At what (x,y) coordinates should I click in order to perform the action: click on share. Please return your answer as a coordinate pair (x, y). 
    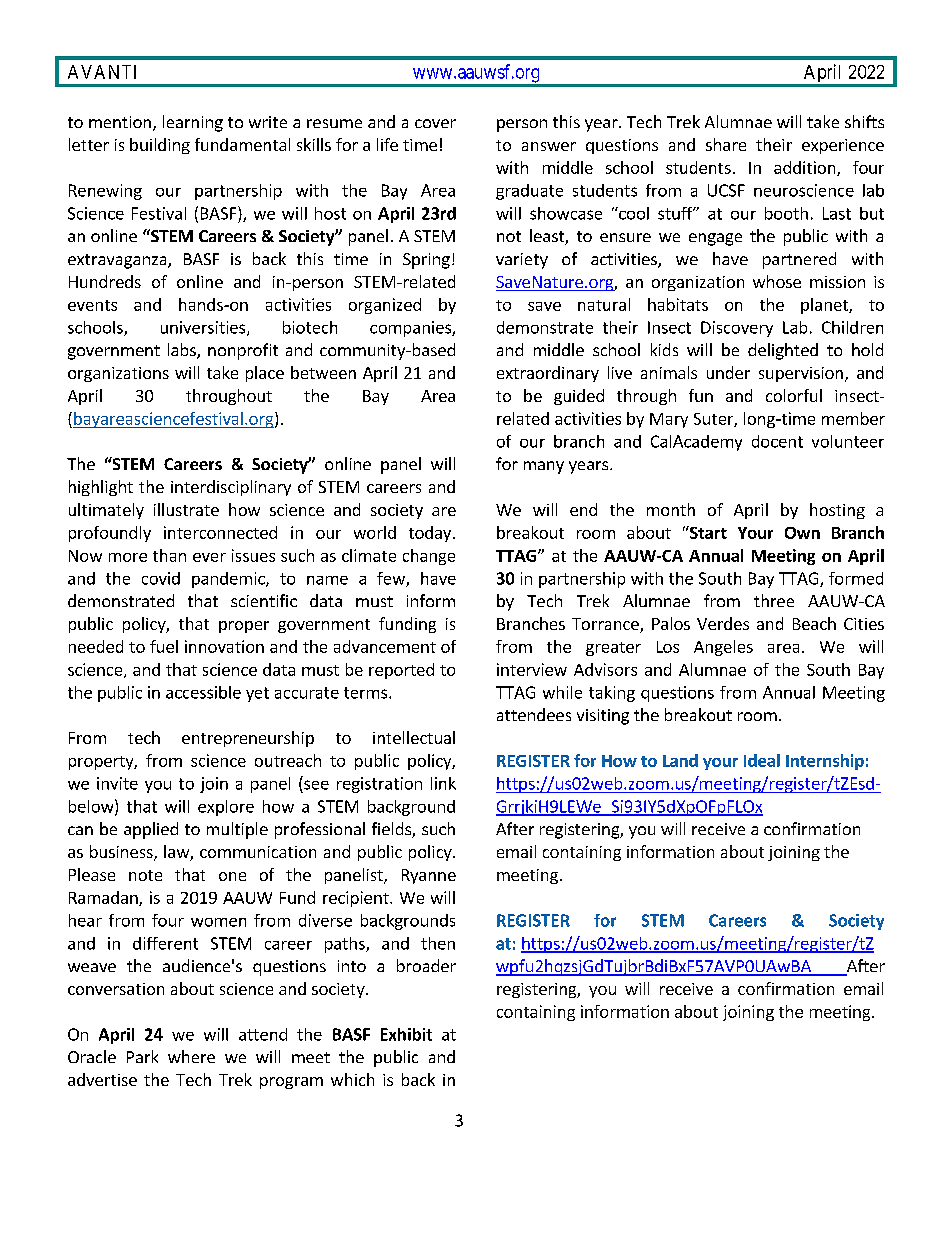
    Looking at the image, I should click on (726, 144).
